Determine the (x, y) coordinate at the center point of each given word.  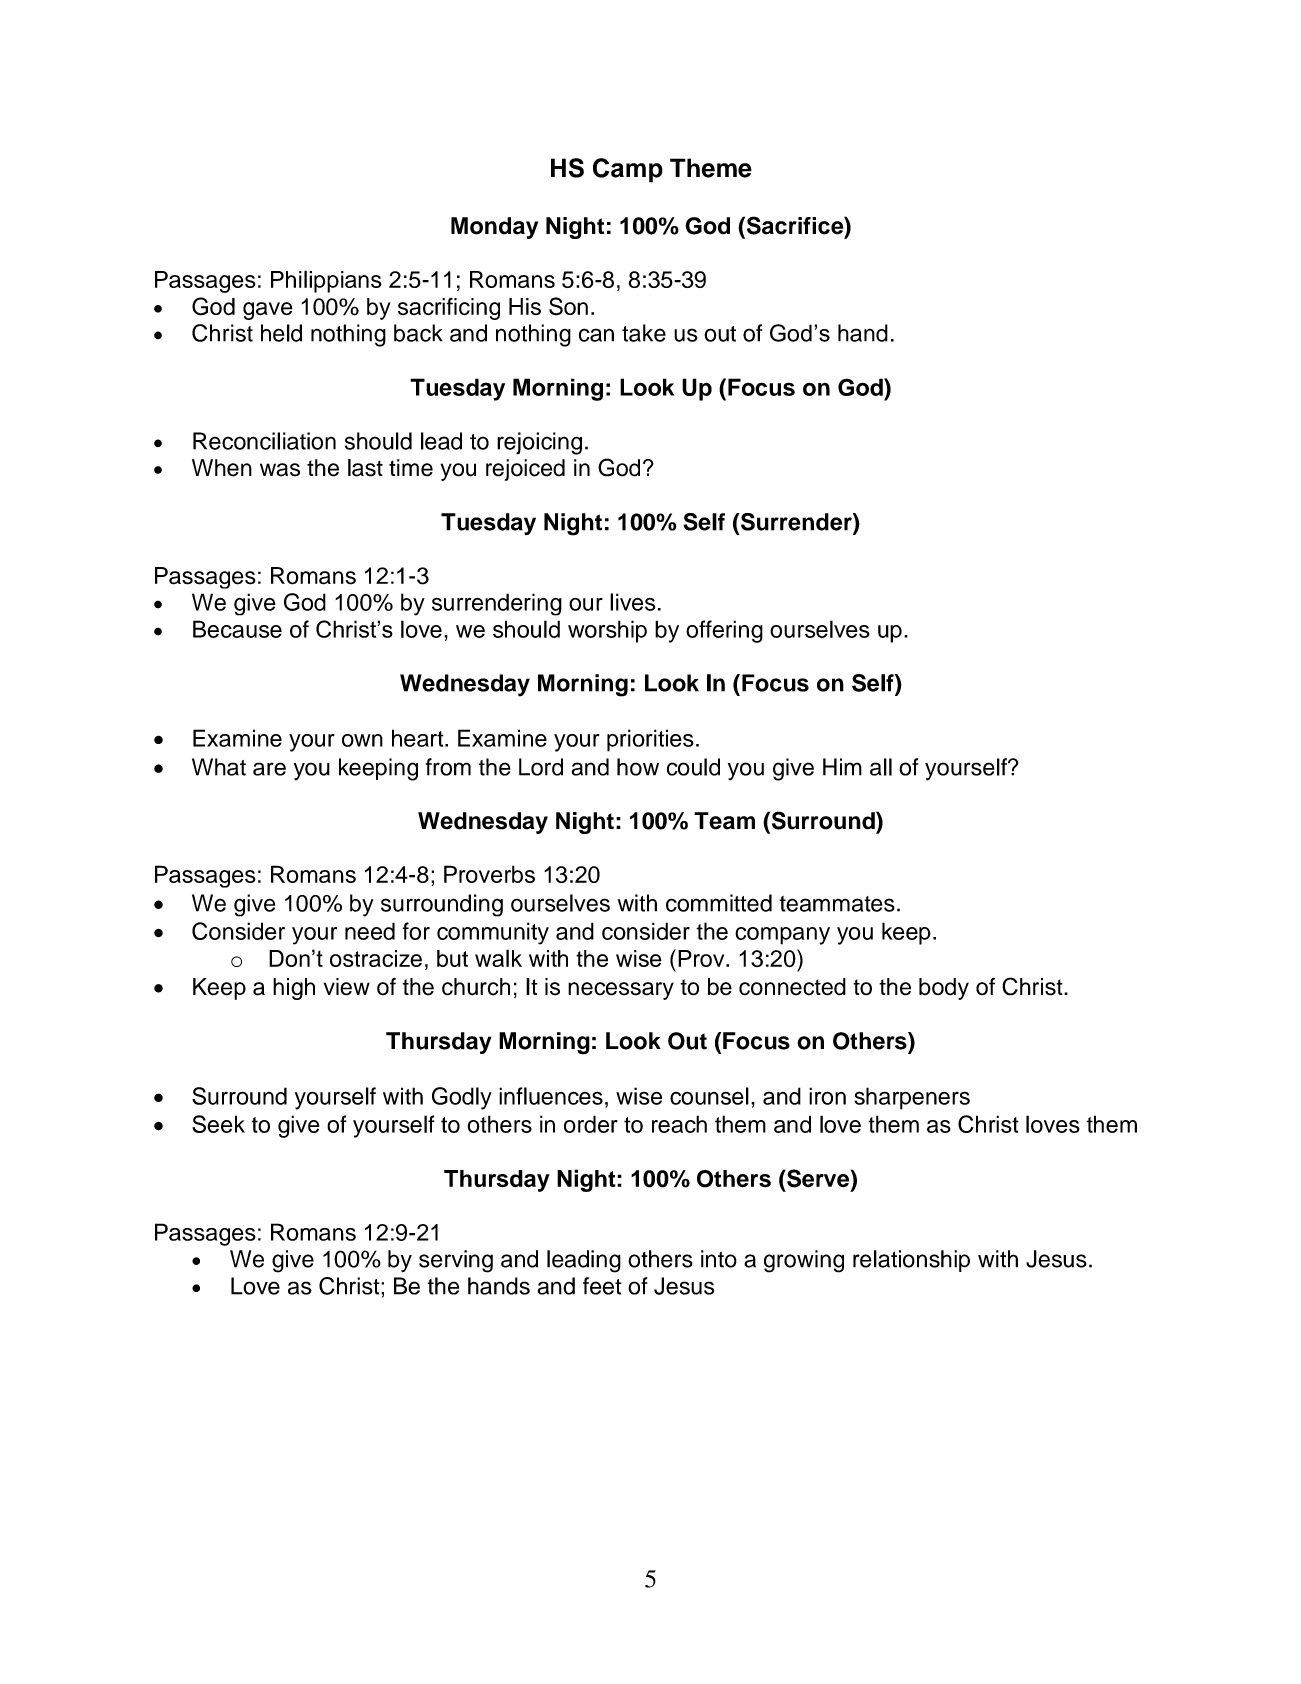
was (280, 470)
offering (724, 631)
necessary (621, 991)
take (644, 333)
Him (842, 767)
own (362, 740)
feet (602, 1286)
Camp (628, 170)
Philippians (326, 281)
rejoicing (539, 443)
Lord (541, 767)
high (294, 989)
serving (456, 1261)
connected (792, 987)
